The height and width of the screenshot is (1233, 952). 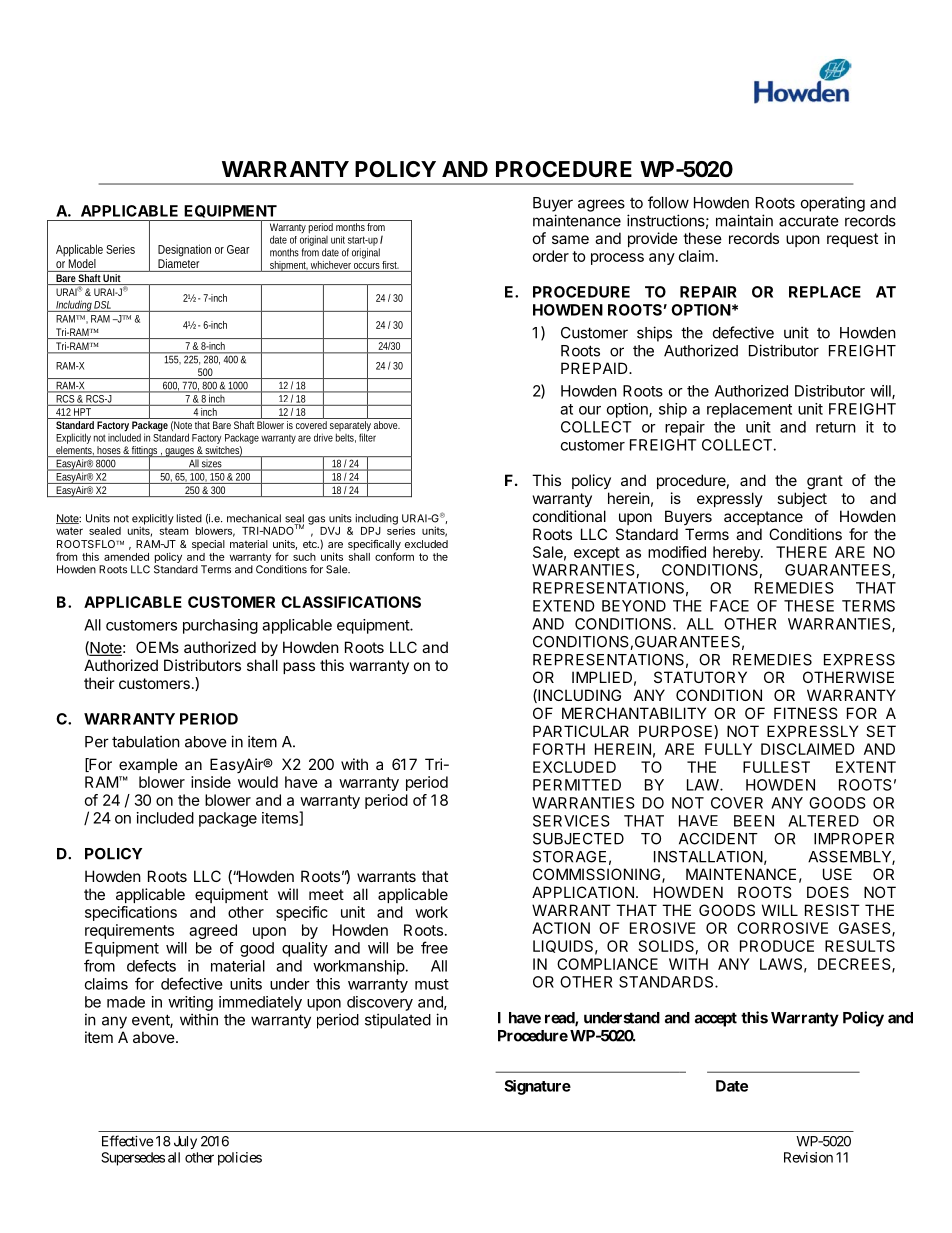 What do you see at coordinates (581, 731) in the screenshot?
I see `PARTICULAR` at bounding box center [581, 731].
